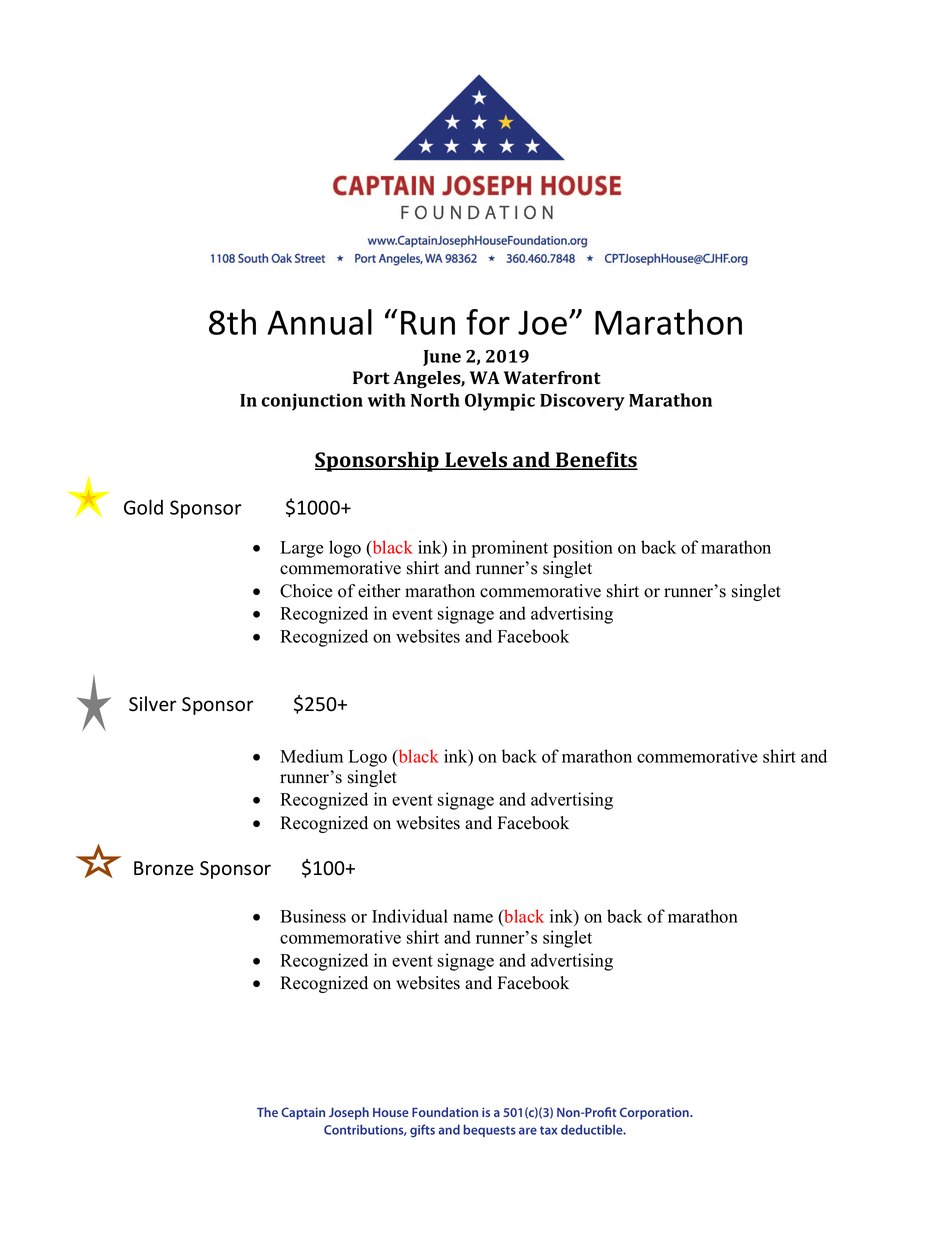 The width and height of the document is (952, 1233). I want to click on Individual, so click(410, 916).
